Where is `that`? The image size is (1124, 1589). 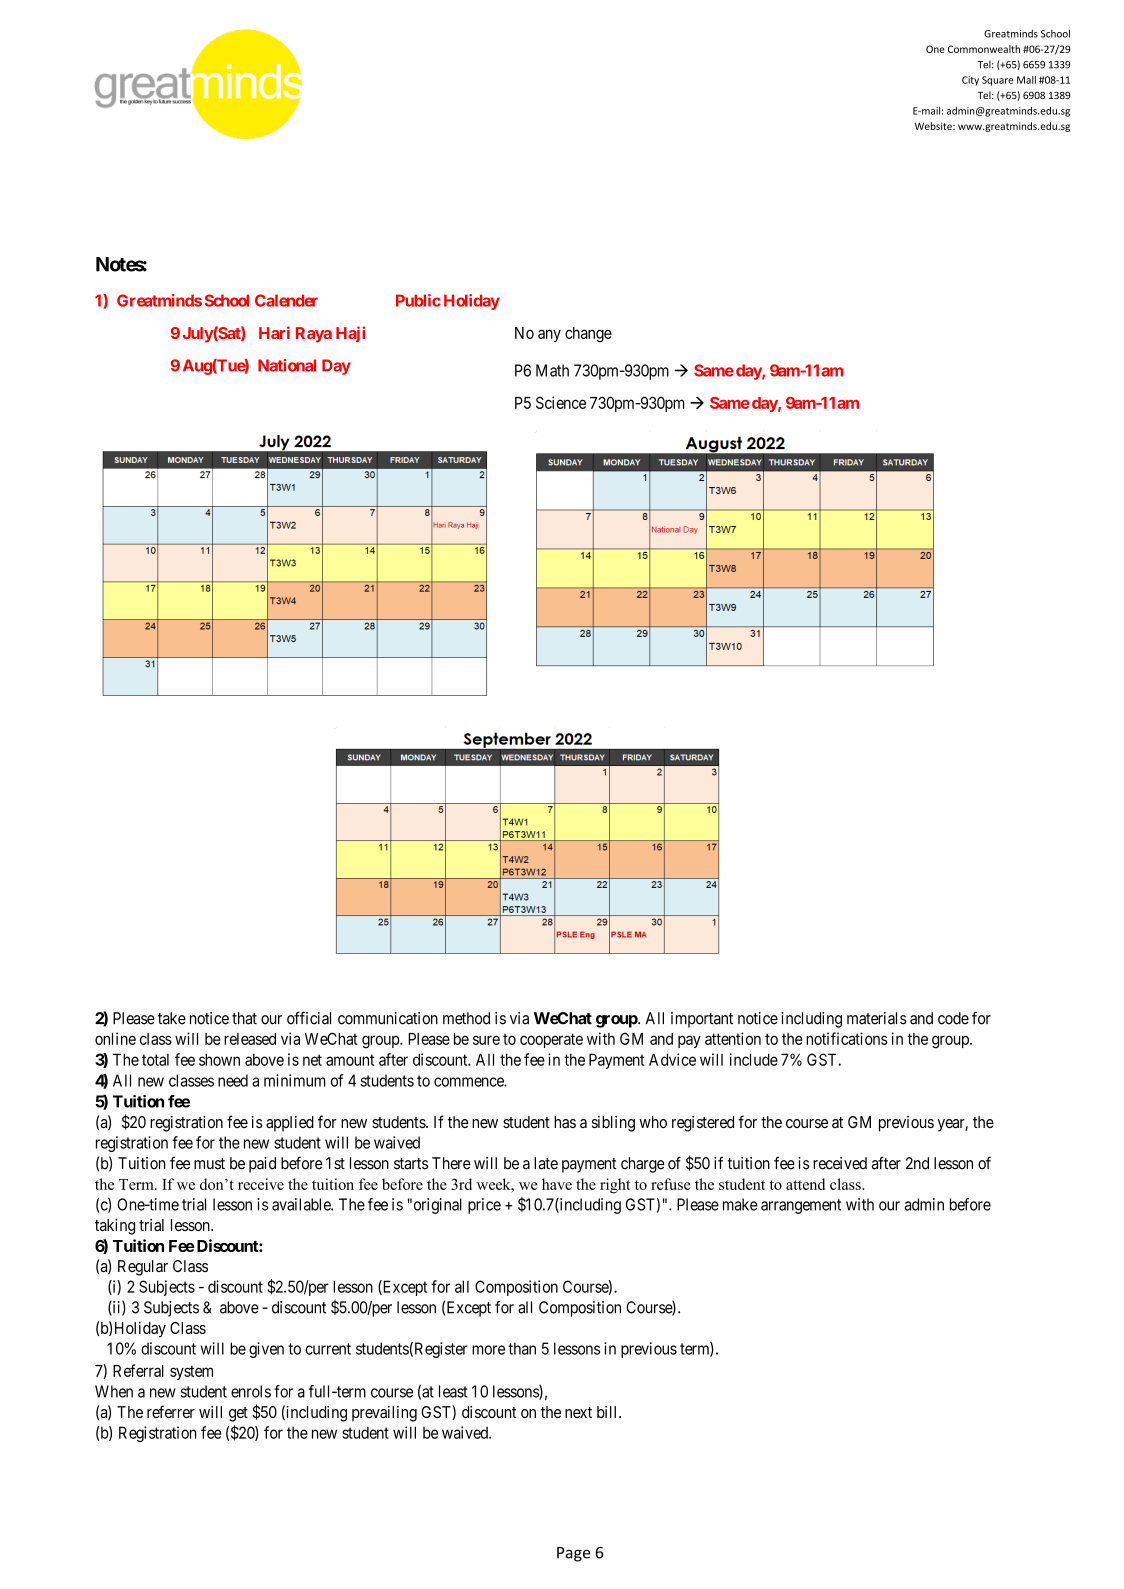
that is located at coordinates (244, 1018).
